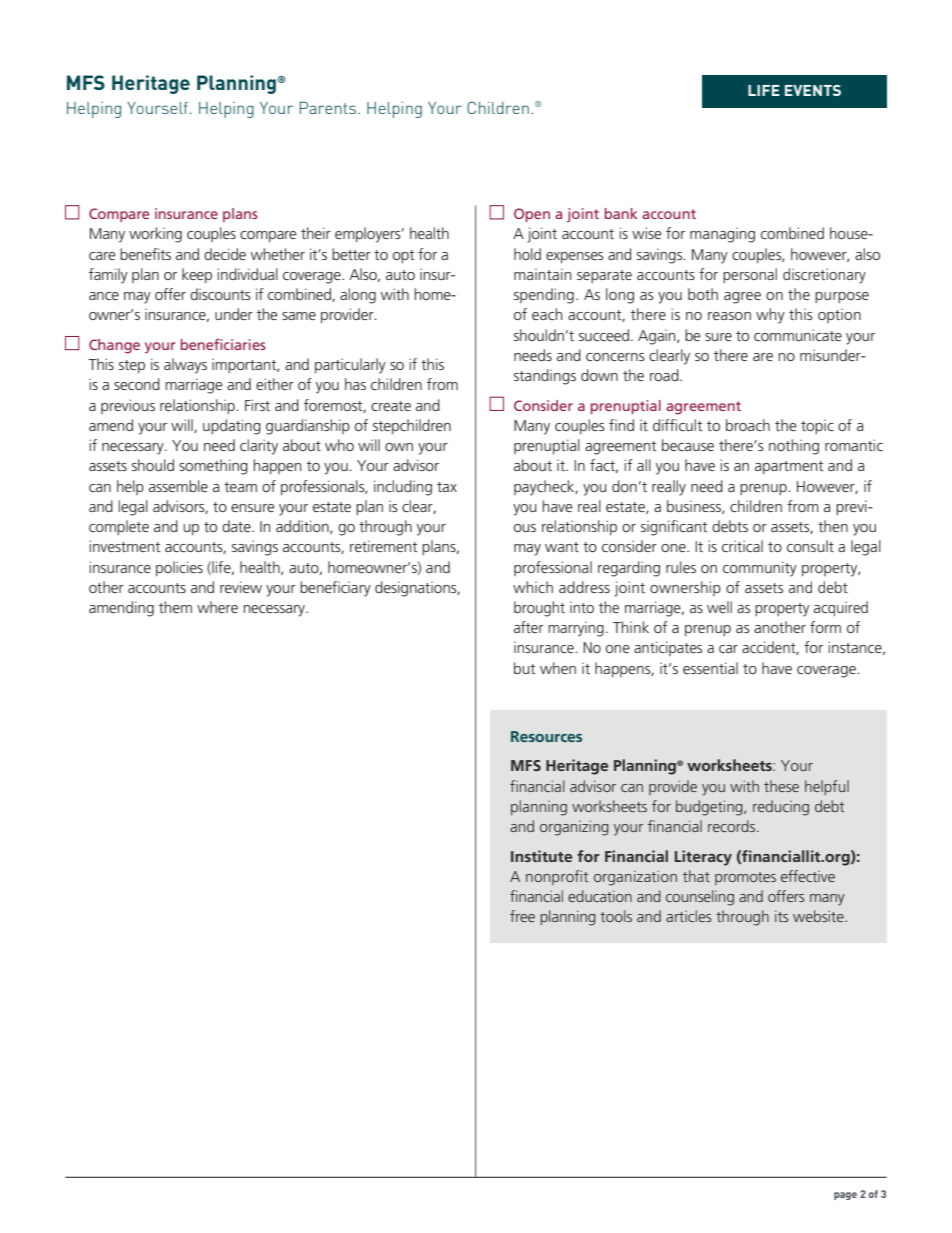  Describe the element at coordinates (175, 607) in the image. I see `them` at that location.
